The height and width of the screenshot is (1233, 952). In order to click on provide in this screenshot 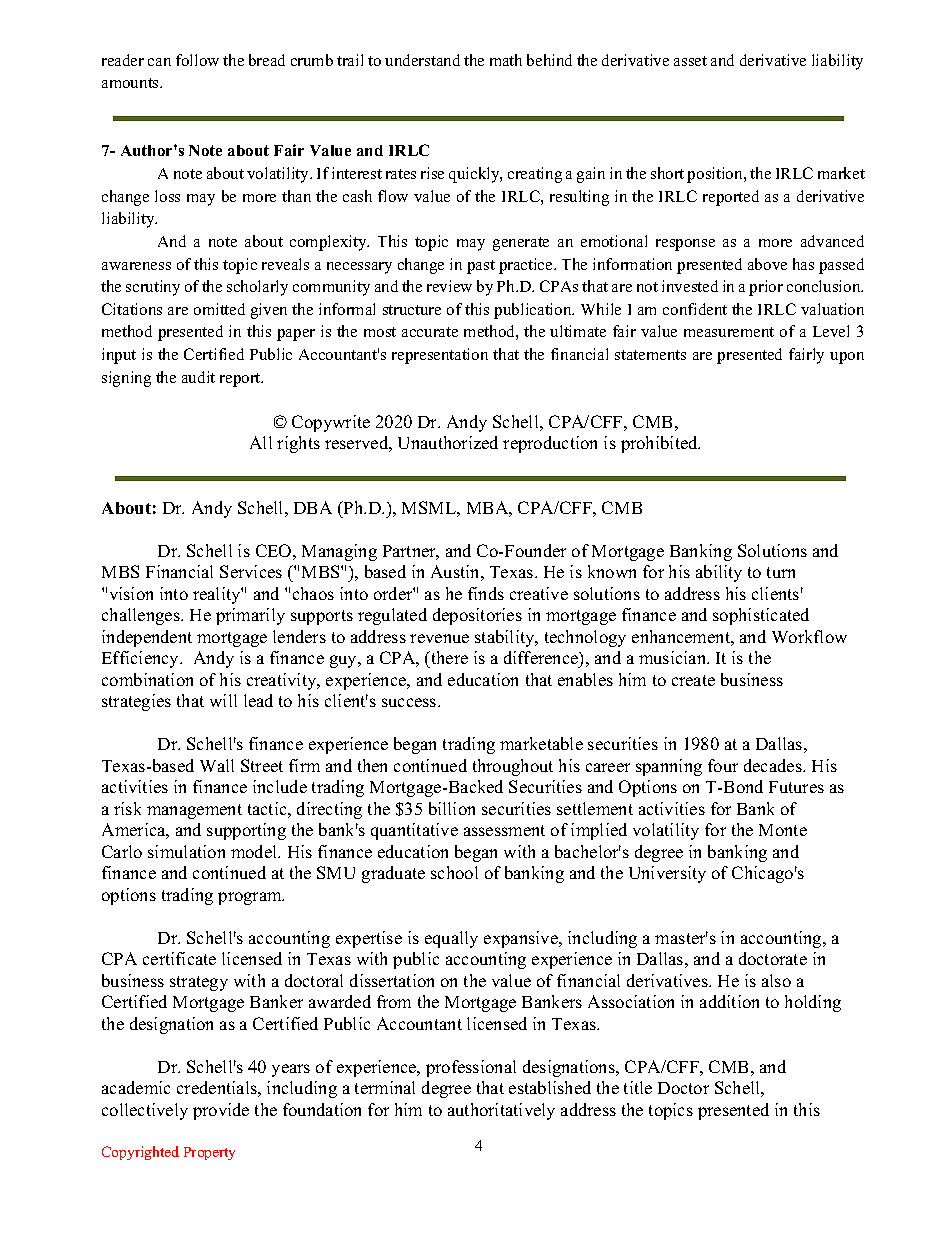, I will do `click(221, 1111)`.
